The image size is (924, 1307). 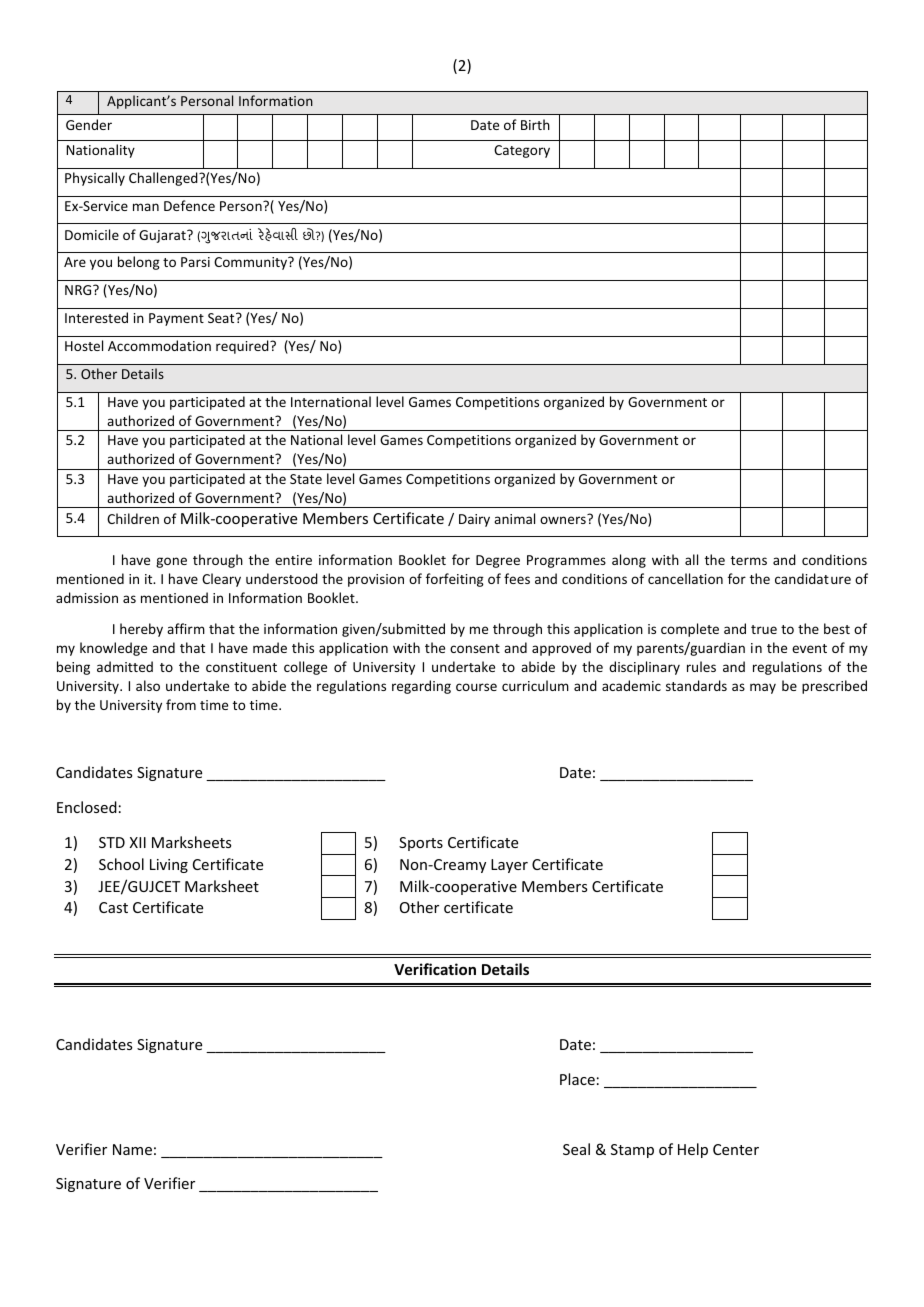 I want to click on Birth, so click(x=535, y=124).
